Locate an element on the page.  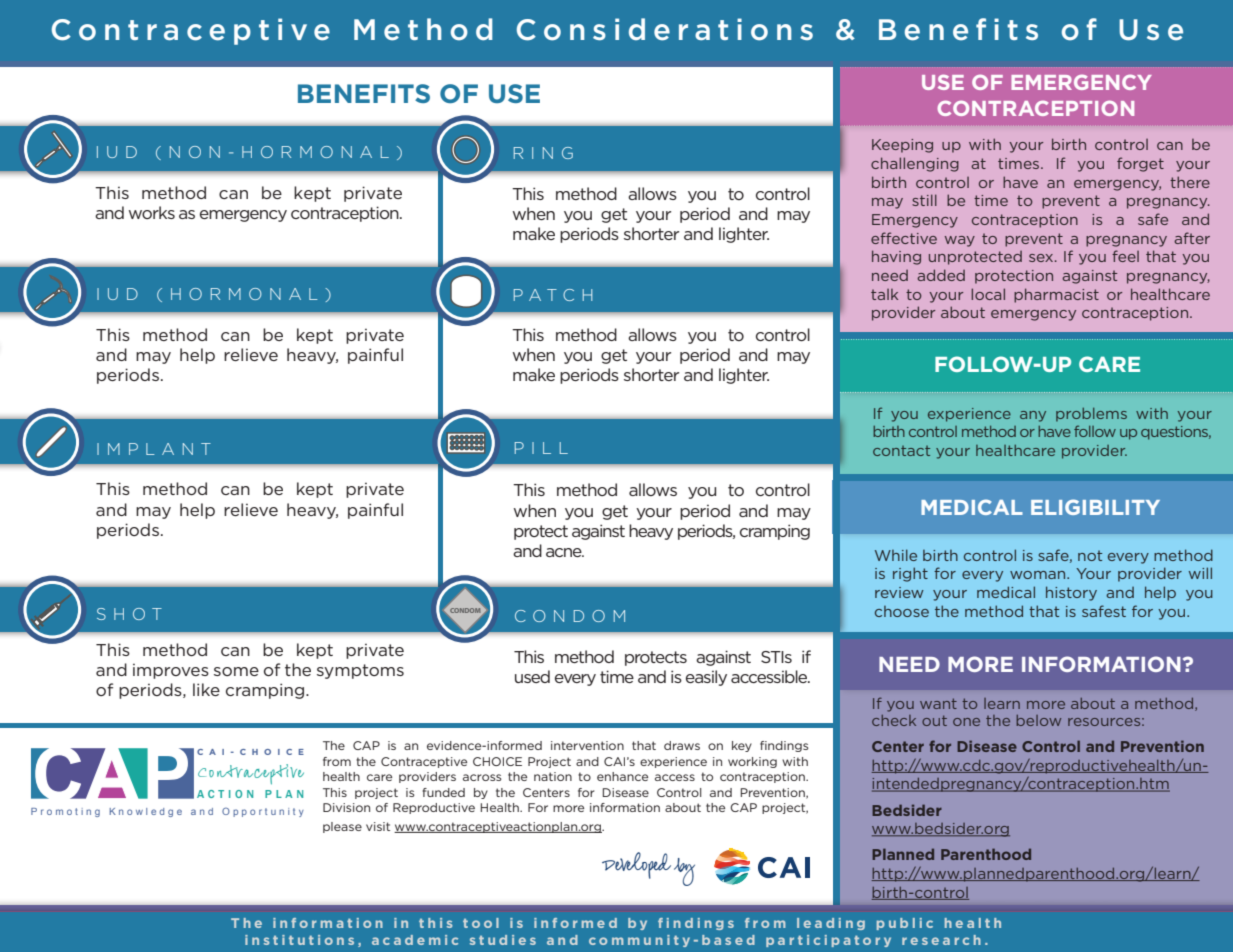
works is located at coordinates (152, 212).
